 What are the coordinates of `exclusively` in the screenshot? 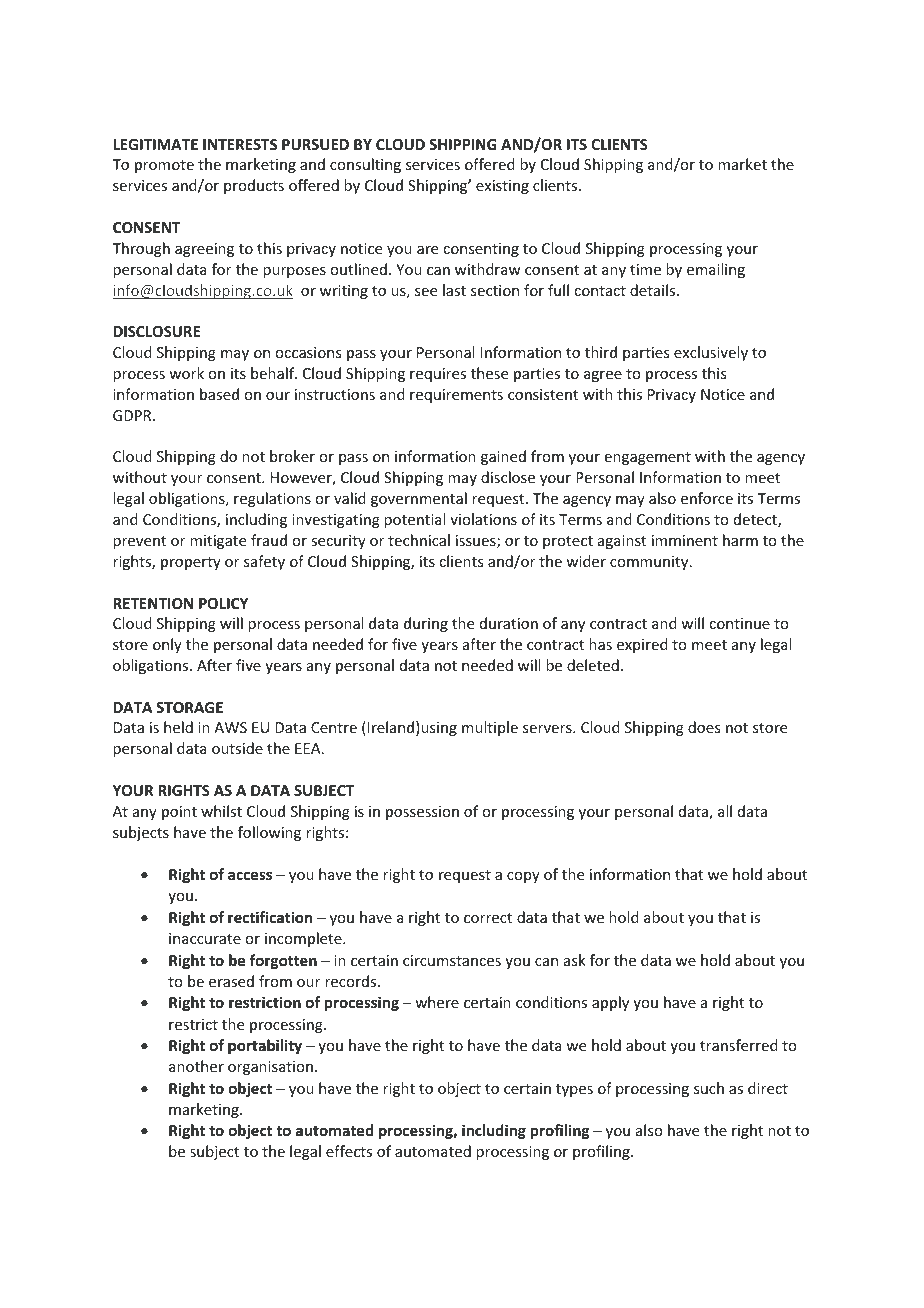 It's located at (711, 353).
